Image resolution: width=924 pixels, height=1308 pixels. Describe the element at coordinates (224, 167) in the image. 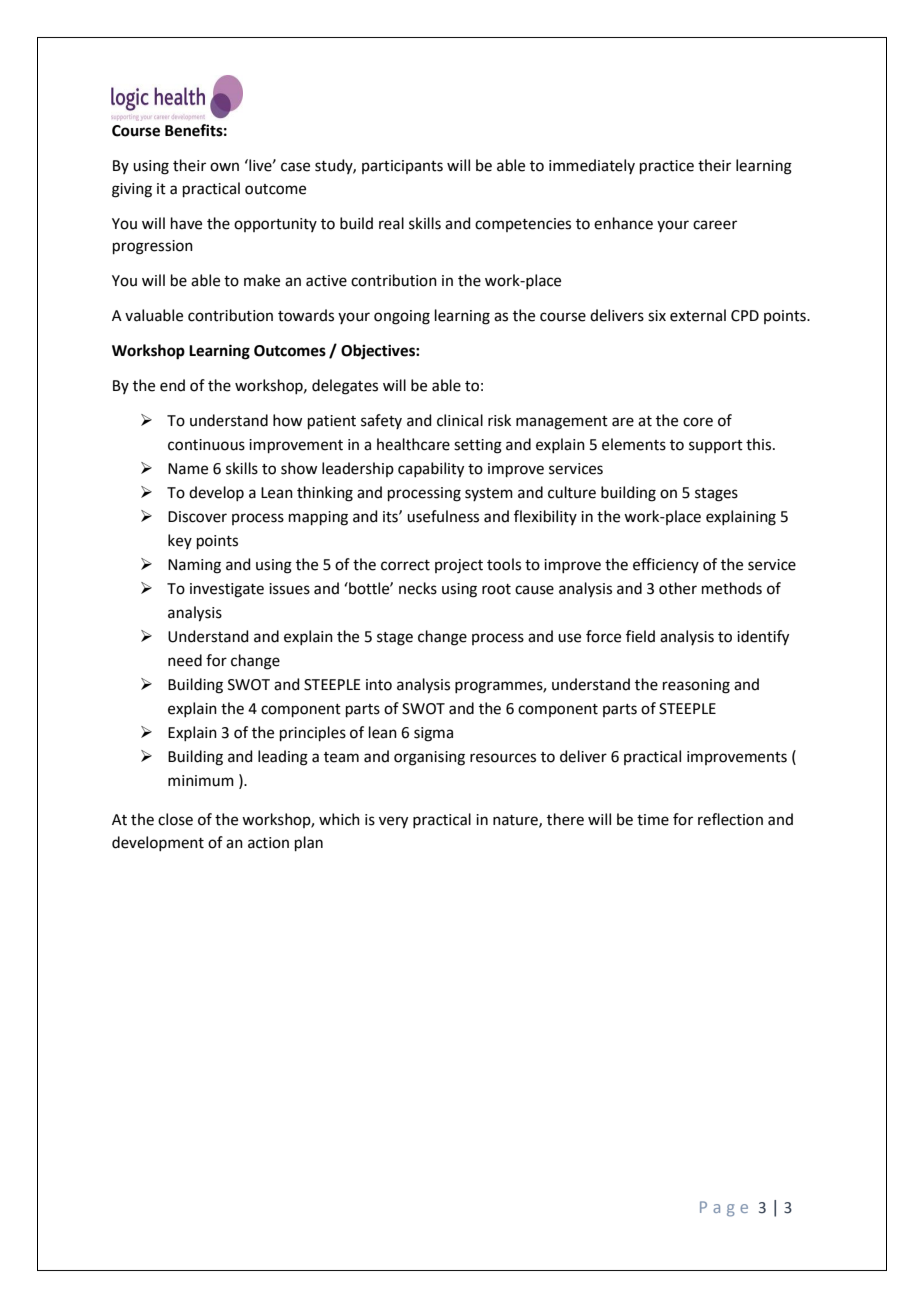

I see `own` at that location.
